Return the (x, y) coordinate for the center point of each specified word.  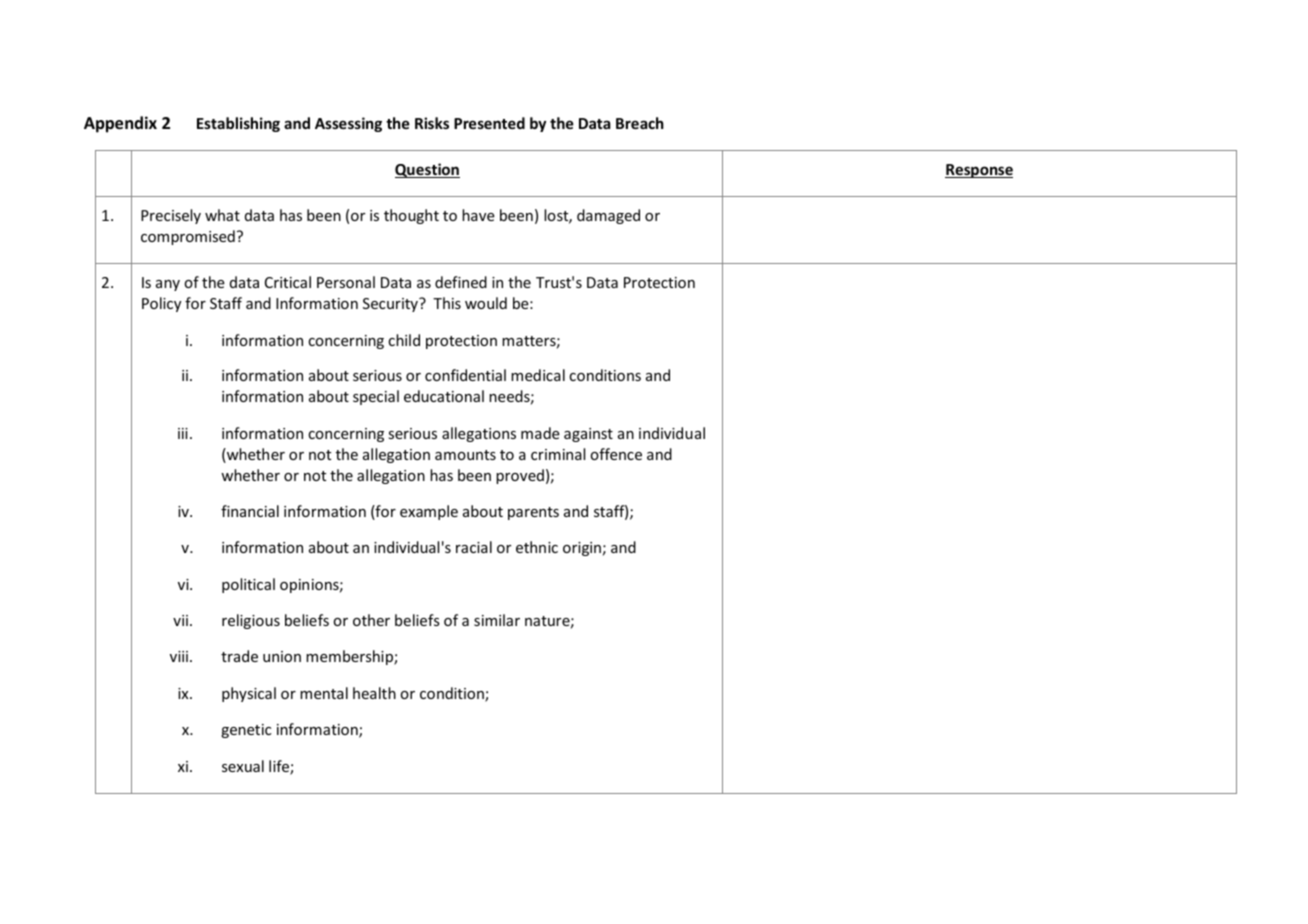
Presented (489, 123)
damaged (608, 216)
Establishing (238, 124)
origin (582, 549)
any (168, 285)
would (486, 303)
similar (497, 620)
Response (979, 171)
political (248, 585)
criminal (558, 454)
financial (250, 511)
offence (616, 454)
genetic (246, 731)
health (374, 693)
